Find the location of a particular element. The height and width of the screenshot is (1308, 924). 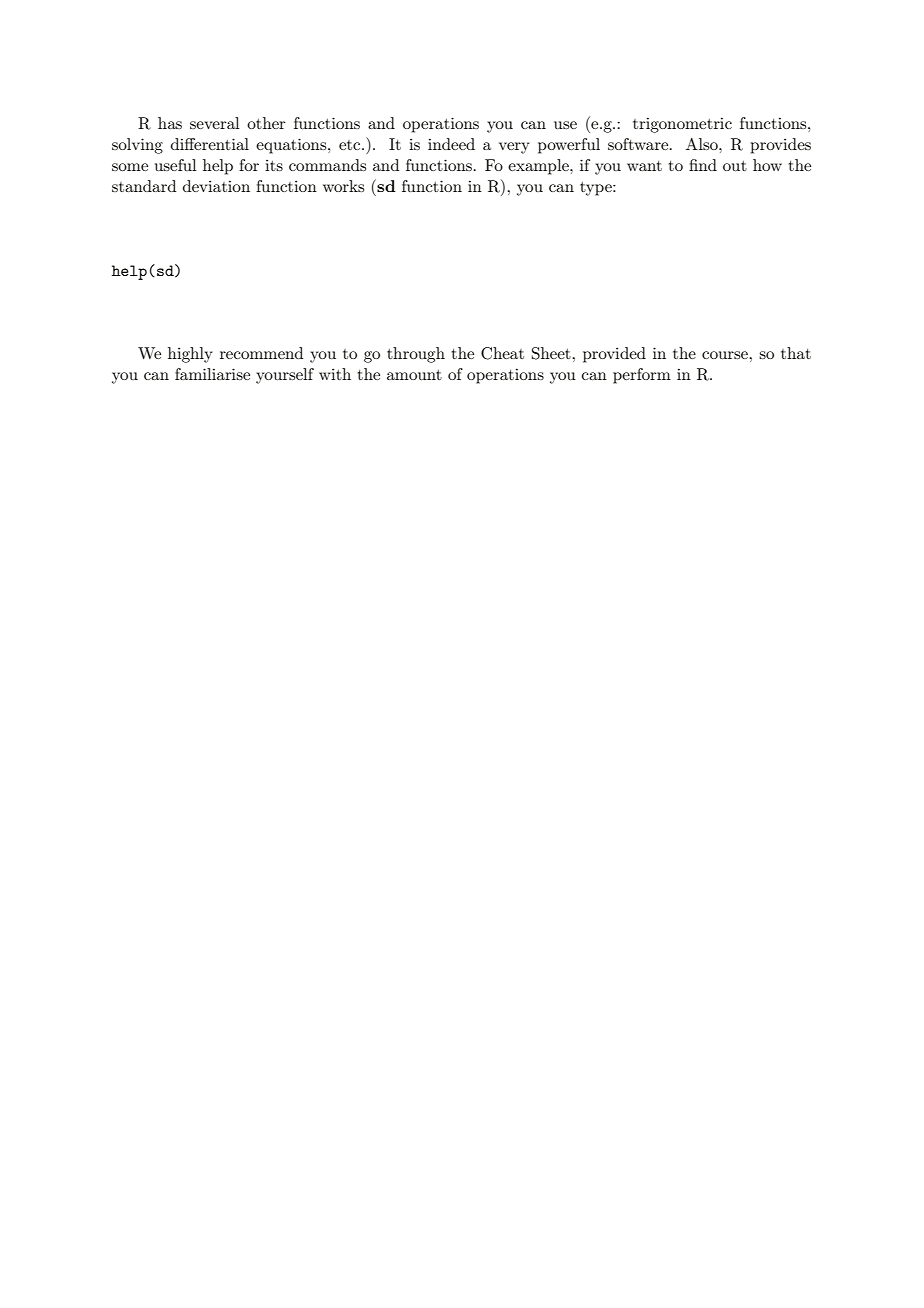

familiarise is located at coordinates (212, 374).
